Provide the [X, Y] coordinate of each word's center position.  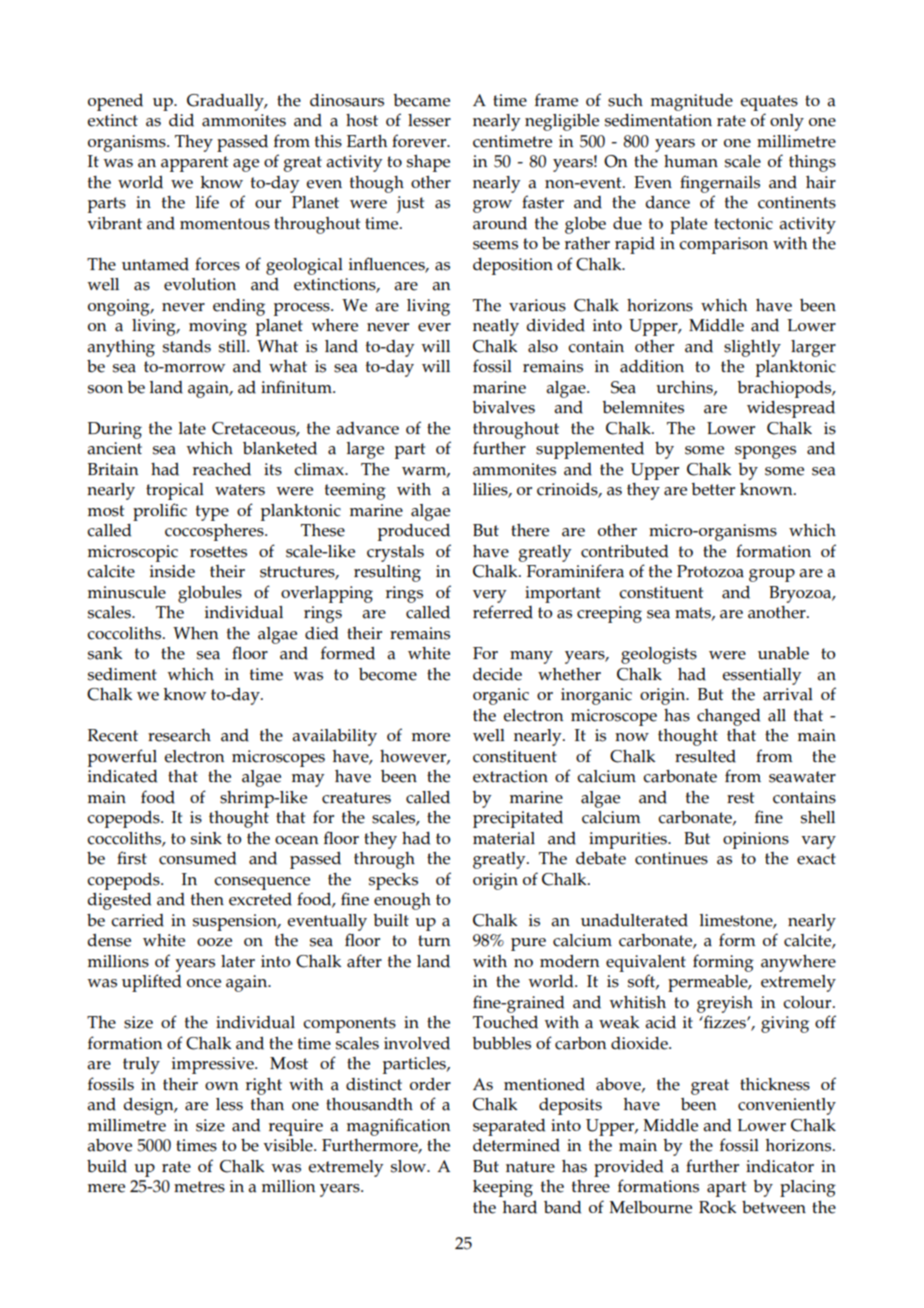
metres [199, 1187]
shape [428, 163]
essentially [761, 676]
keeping [503, 1188]
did [181, 120]
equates [769, 103]
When [195, 633]
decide [497, 674]
